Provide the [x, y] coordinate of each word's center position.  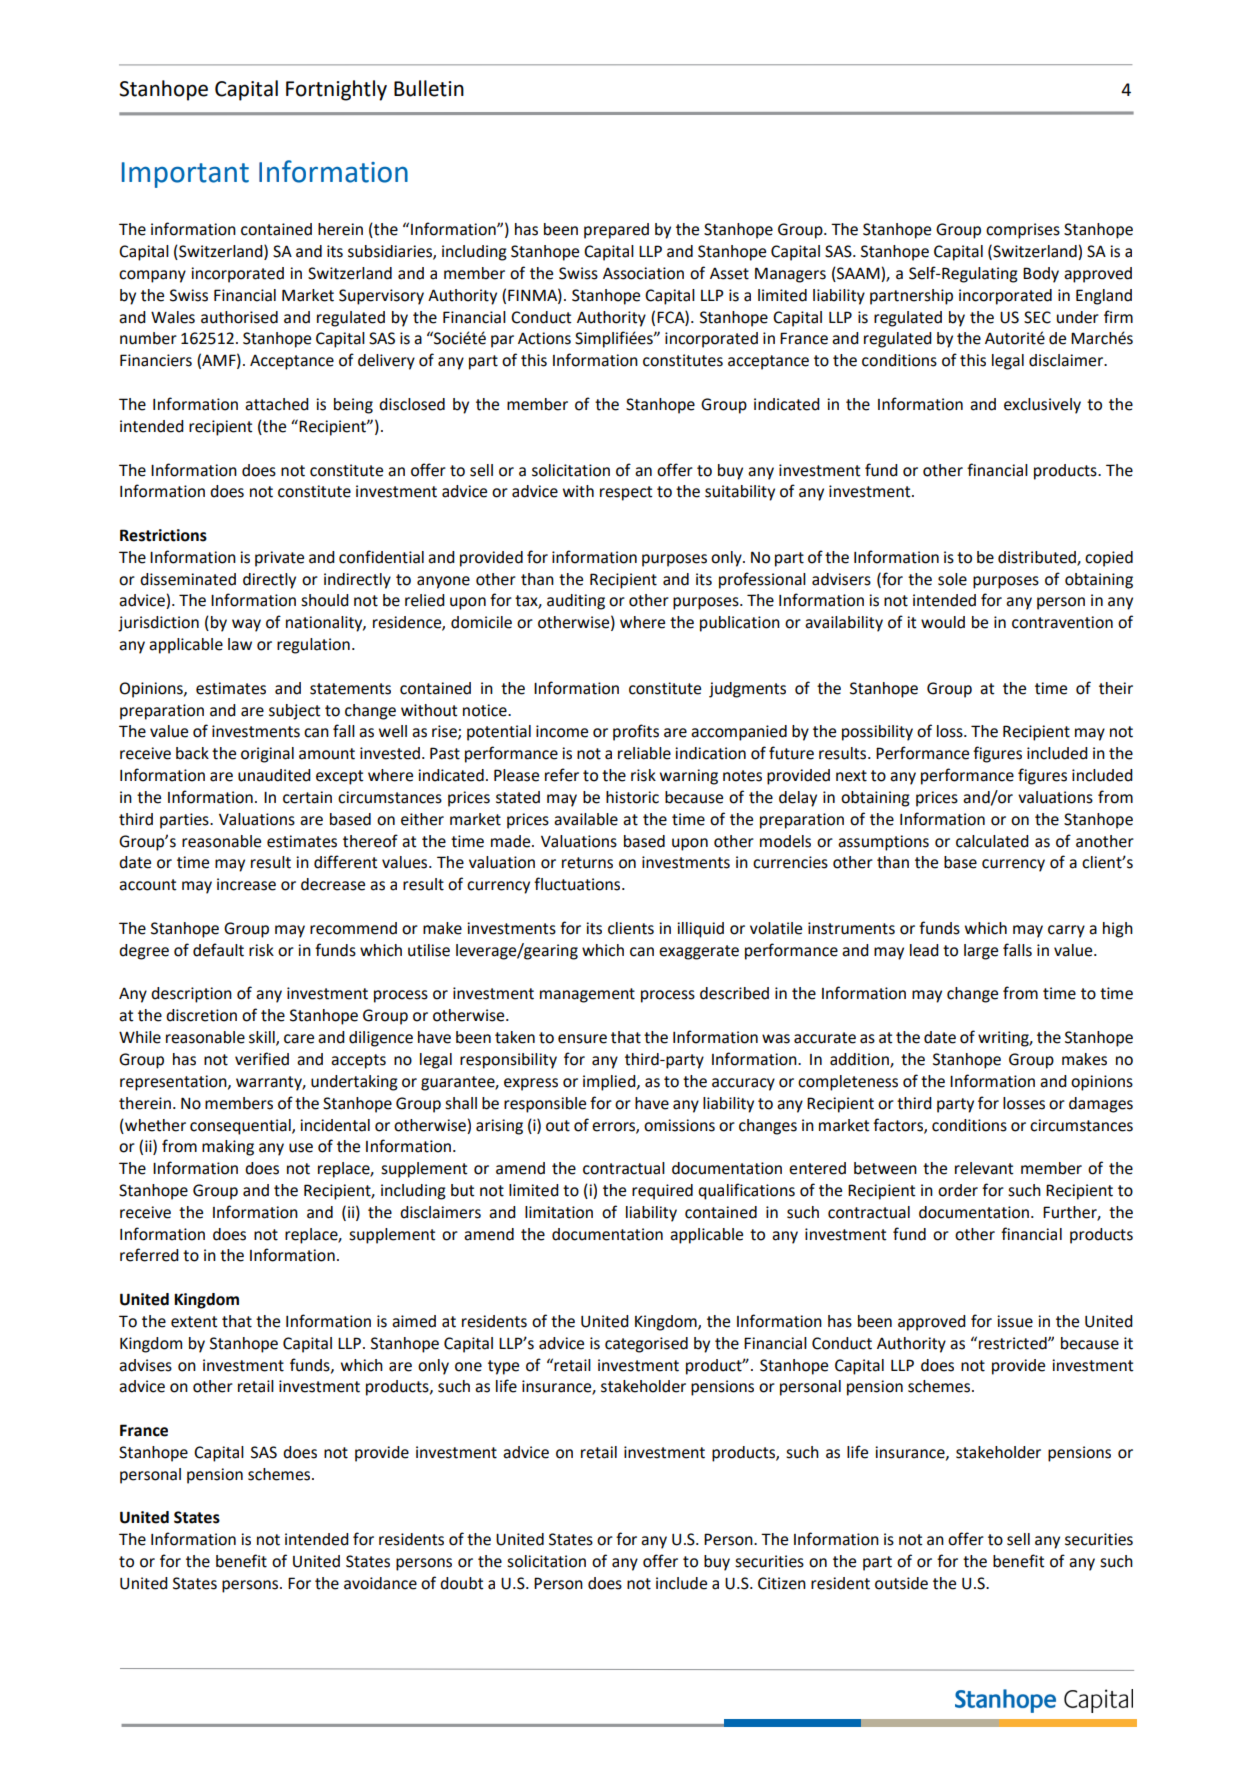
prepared [616, 231]
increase [246, 884]
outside [901, 1583]
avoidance [380, 1583]
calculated [992, 841]
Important [185, 175]
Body [1041, 275]
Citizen [782, 1583]
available [586, 819]
